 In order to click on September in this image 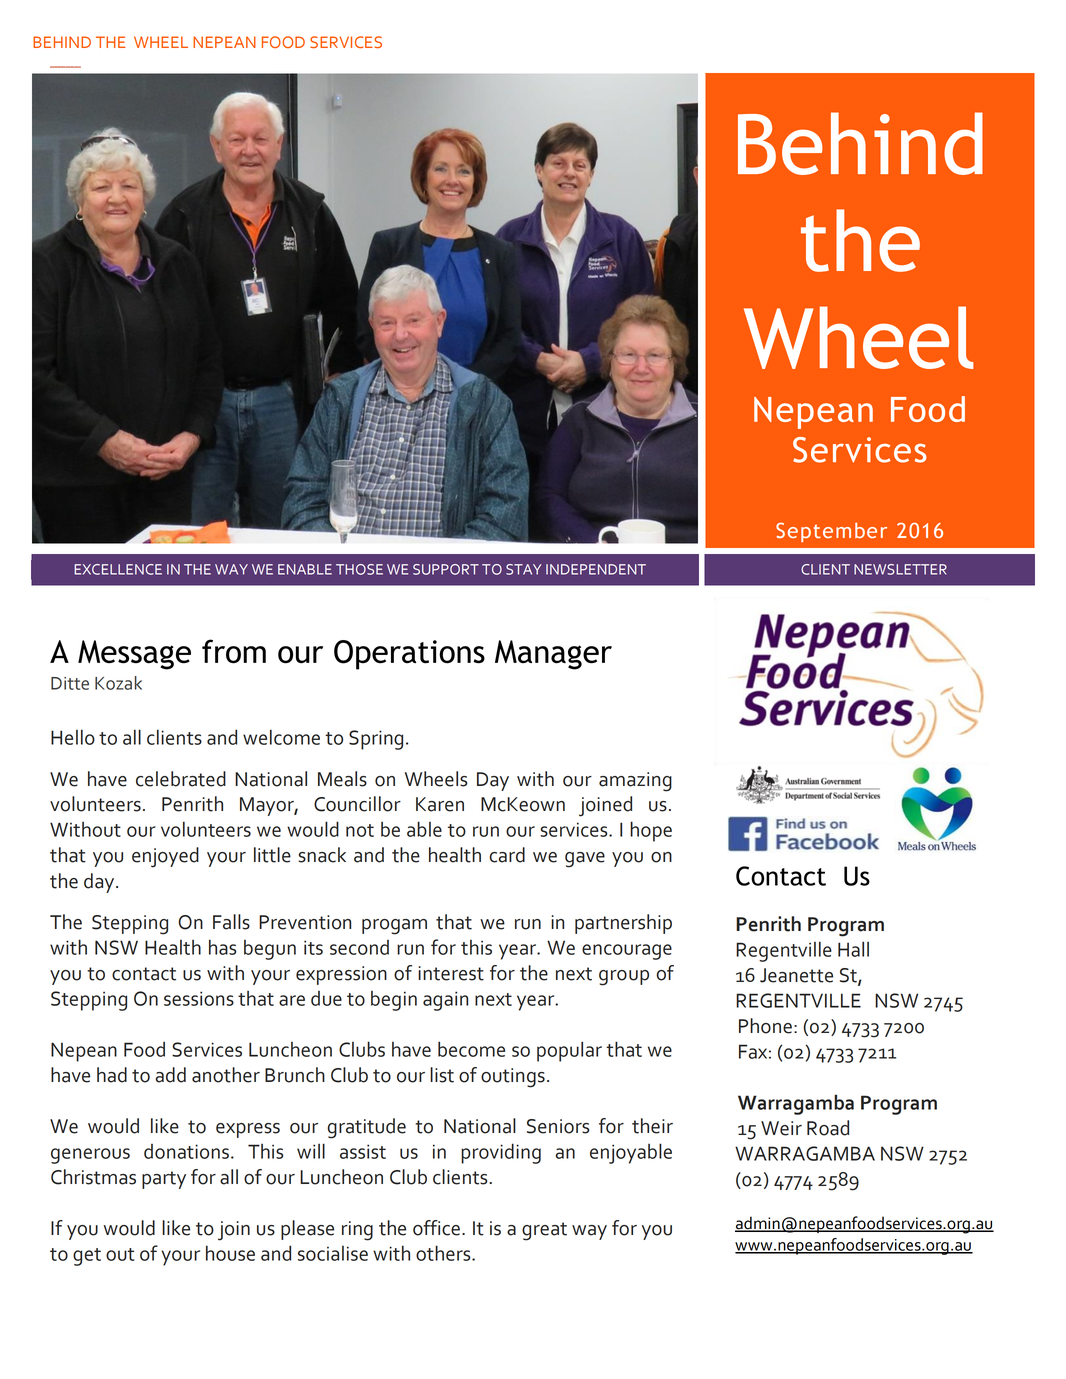, I will do `click(831, 532)`.
